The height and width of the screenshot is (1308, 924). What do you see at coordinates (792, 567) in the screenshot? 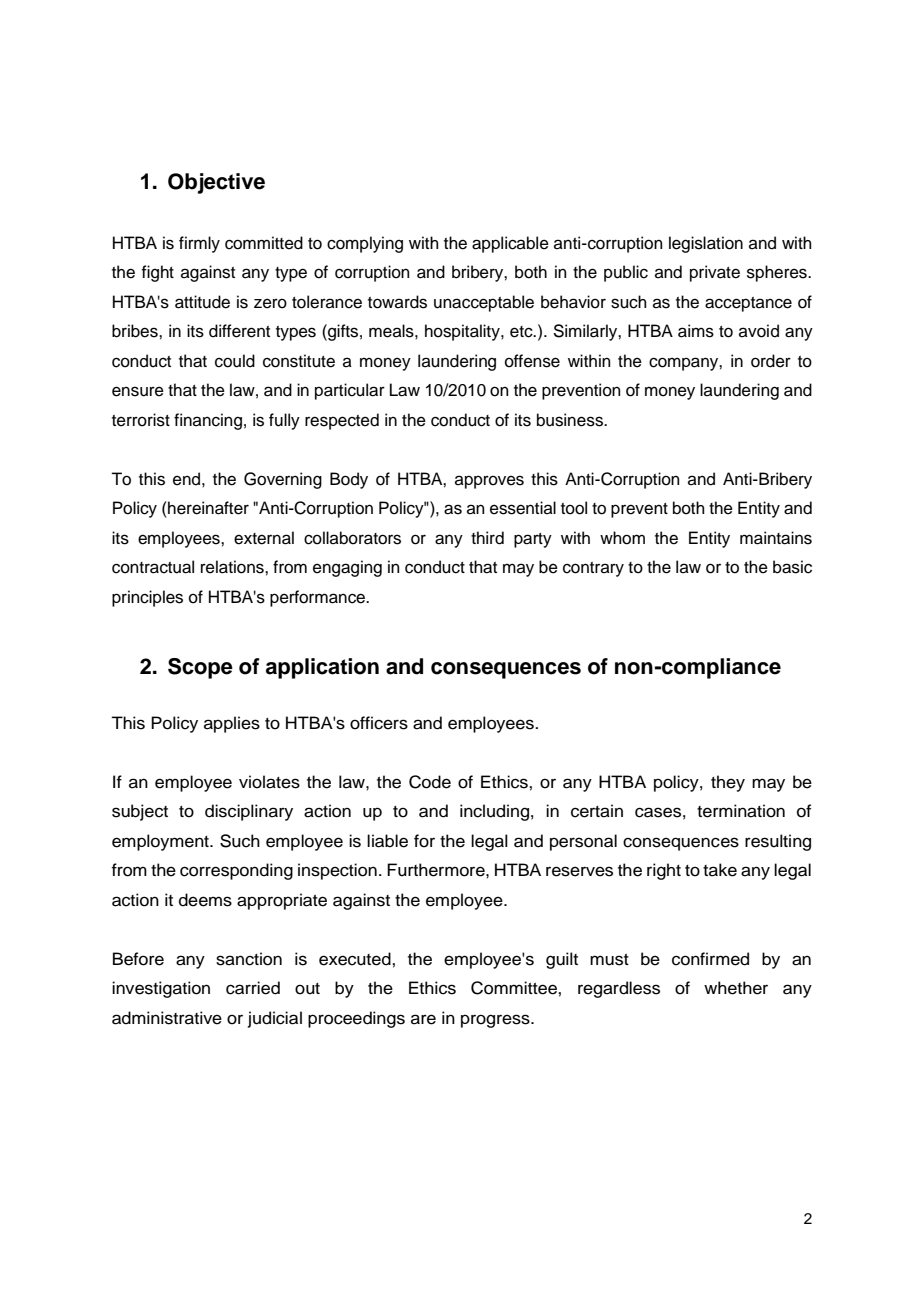
I see `basic` at bounding box center [792, 567].
